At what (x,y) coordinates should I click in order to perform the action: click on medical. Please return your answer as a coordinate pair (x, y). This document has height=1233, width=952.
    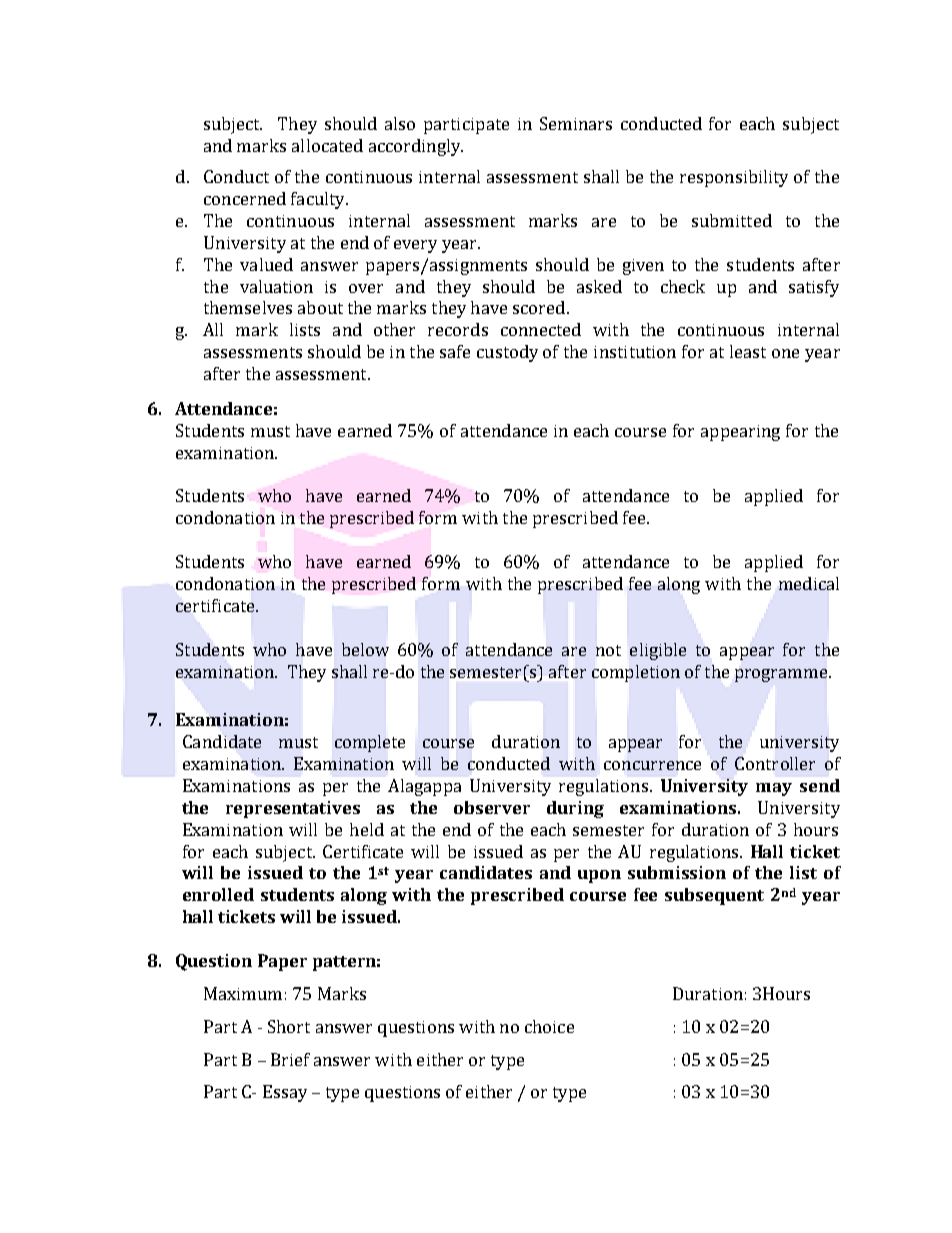
    Looking at the image, I should click on (809, 583).
